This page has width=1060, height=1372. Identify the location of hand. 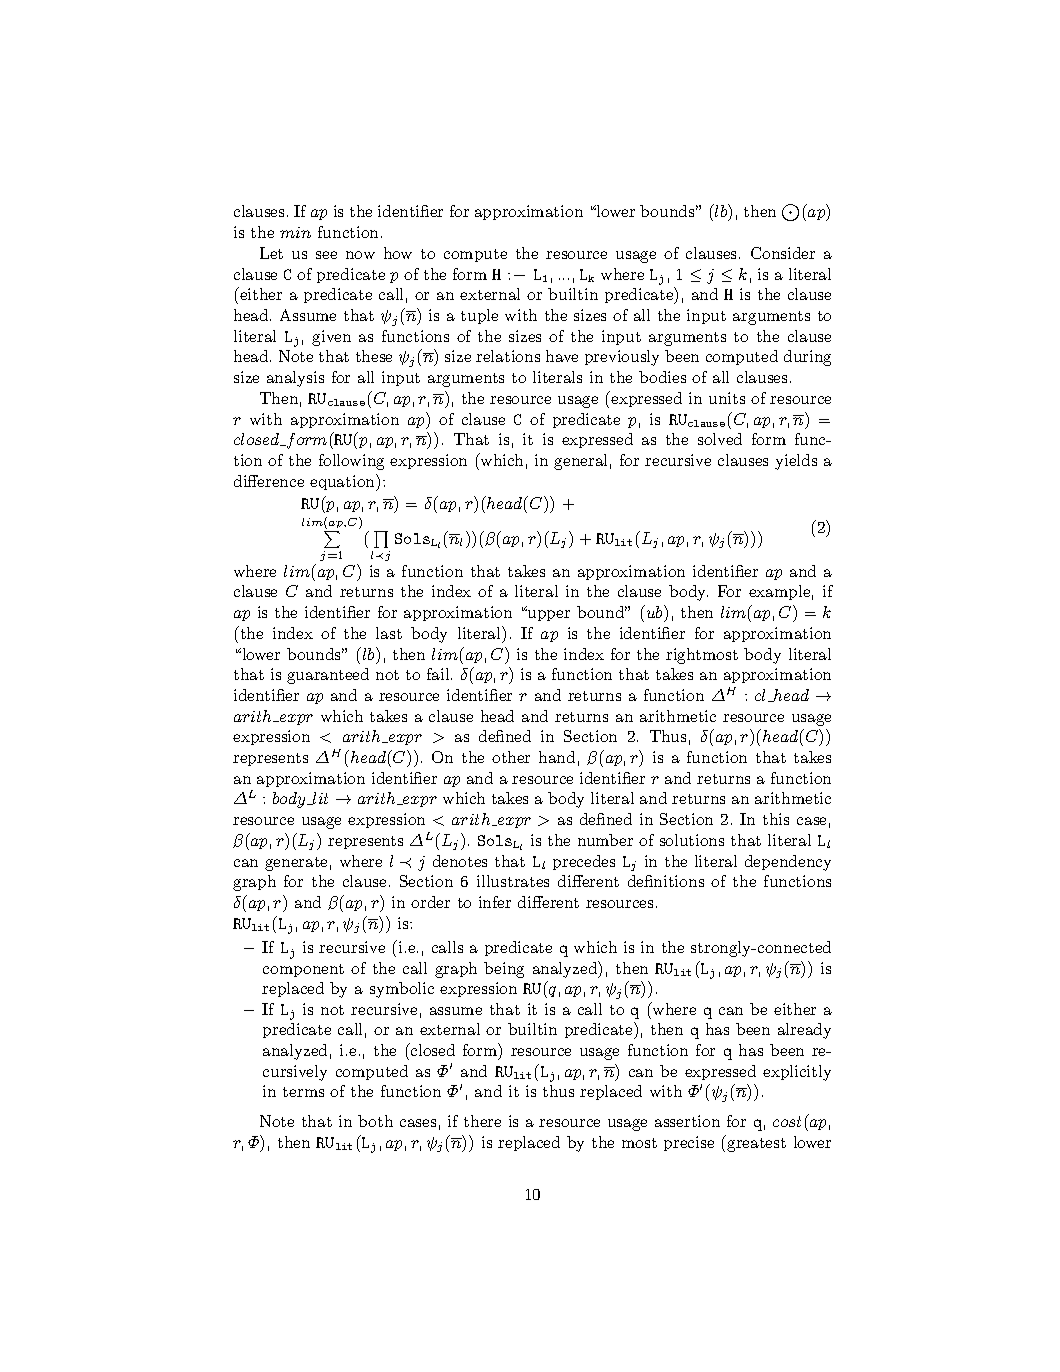
(557, 757).
